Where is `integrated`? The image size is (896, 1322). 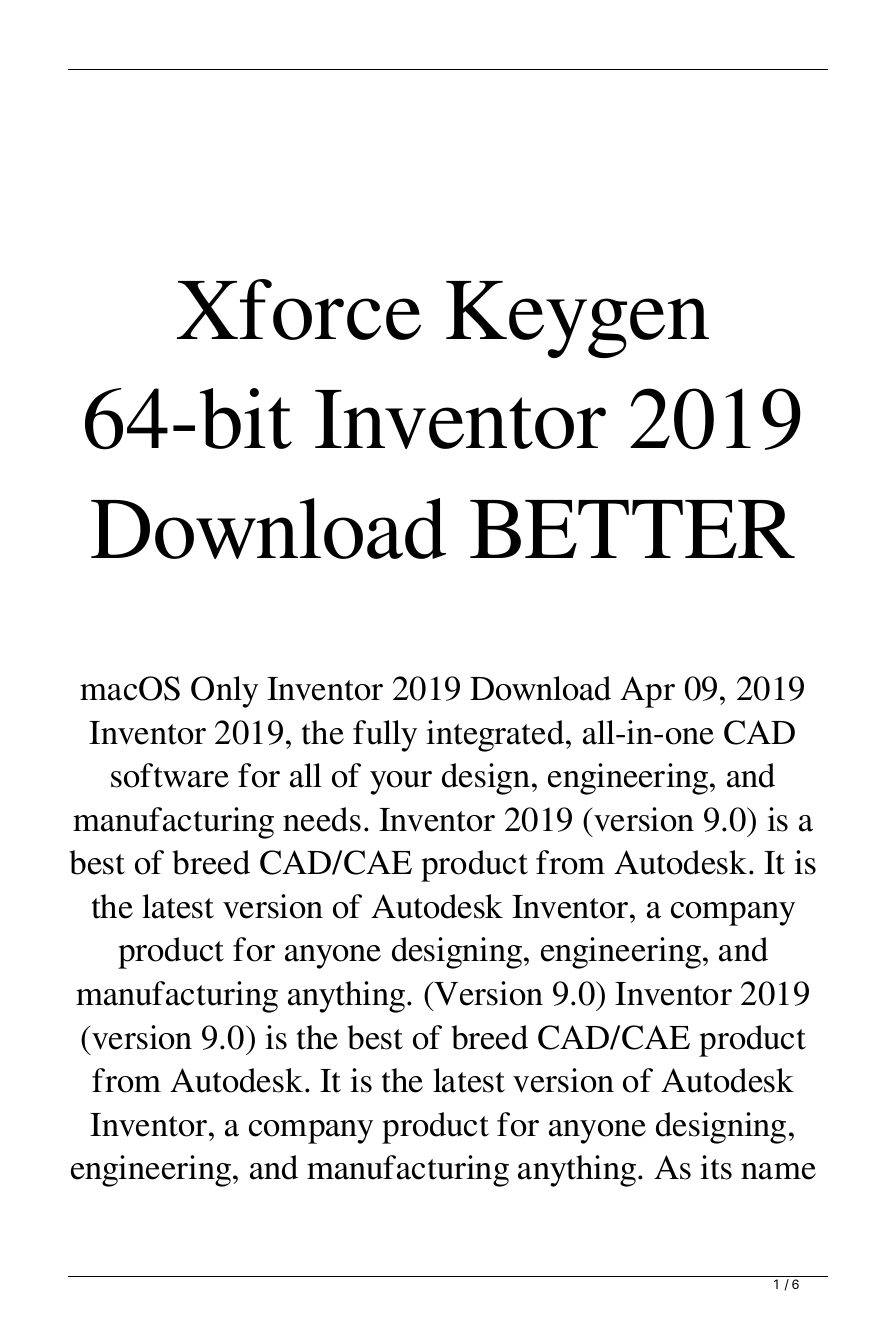
integrated is located at coordinates (496, 736).
